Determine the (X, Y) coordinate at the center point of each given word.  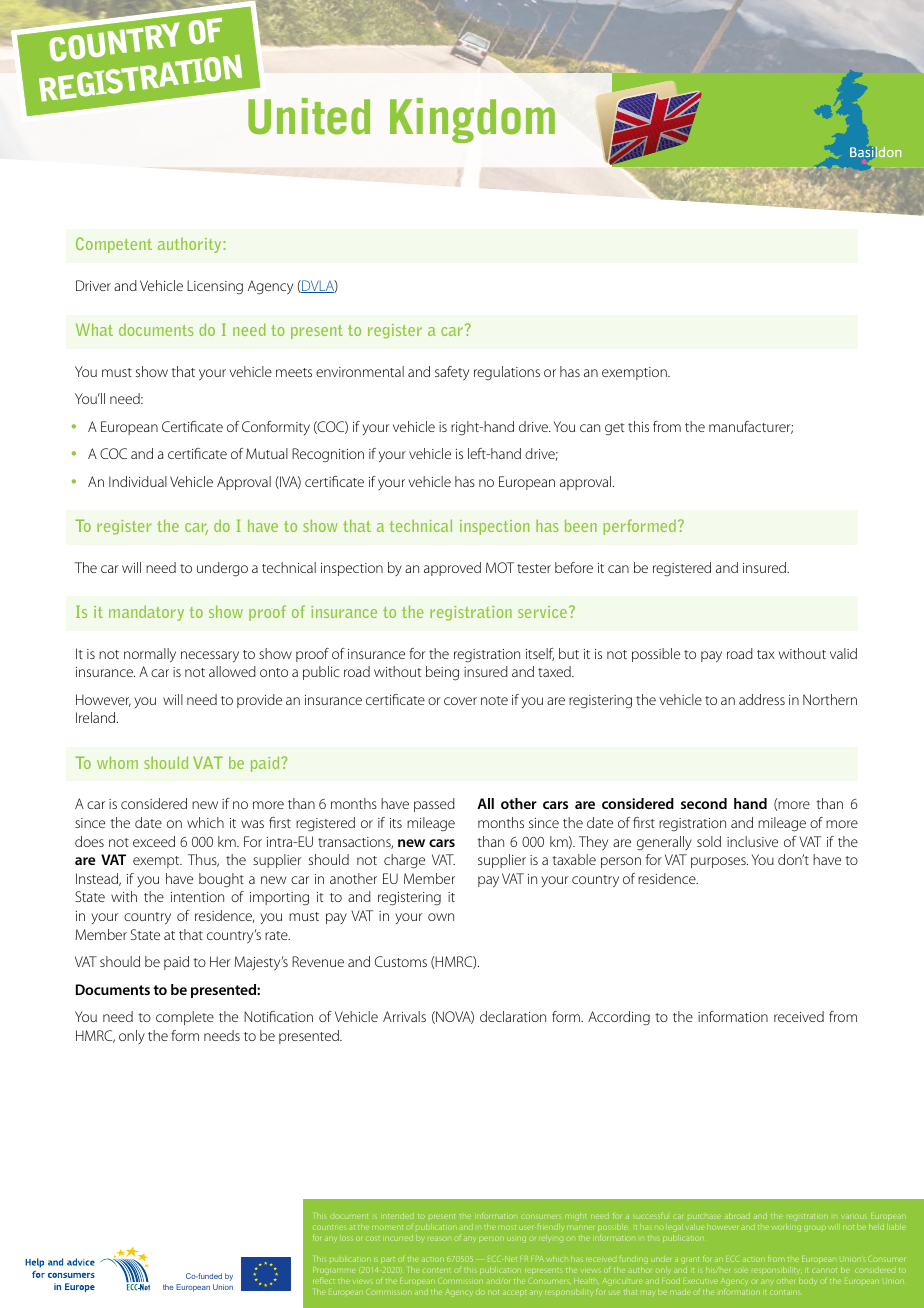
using (516, 1239)
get (614, 429)
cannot (824, 1270)
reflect (324, 1280)
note (494, 700)
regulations (507, 373)
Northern (830, 699)
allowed (232, 671)
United (309, 116)
